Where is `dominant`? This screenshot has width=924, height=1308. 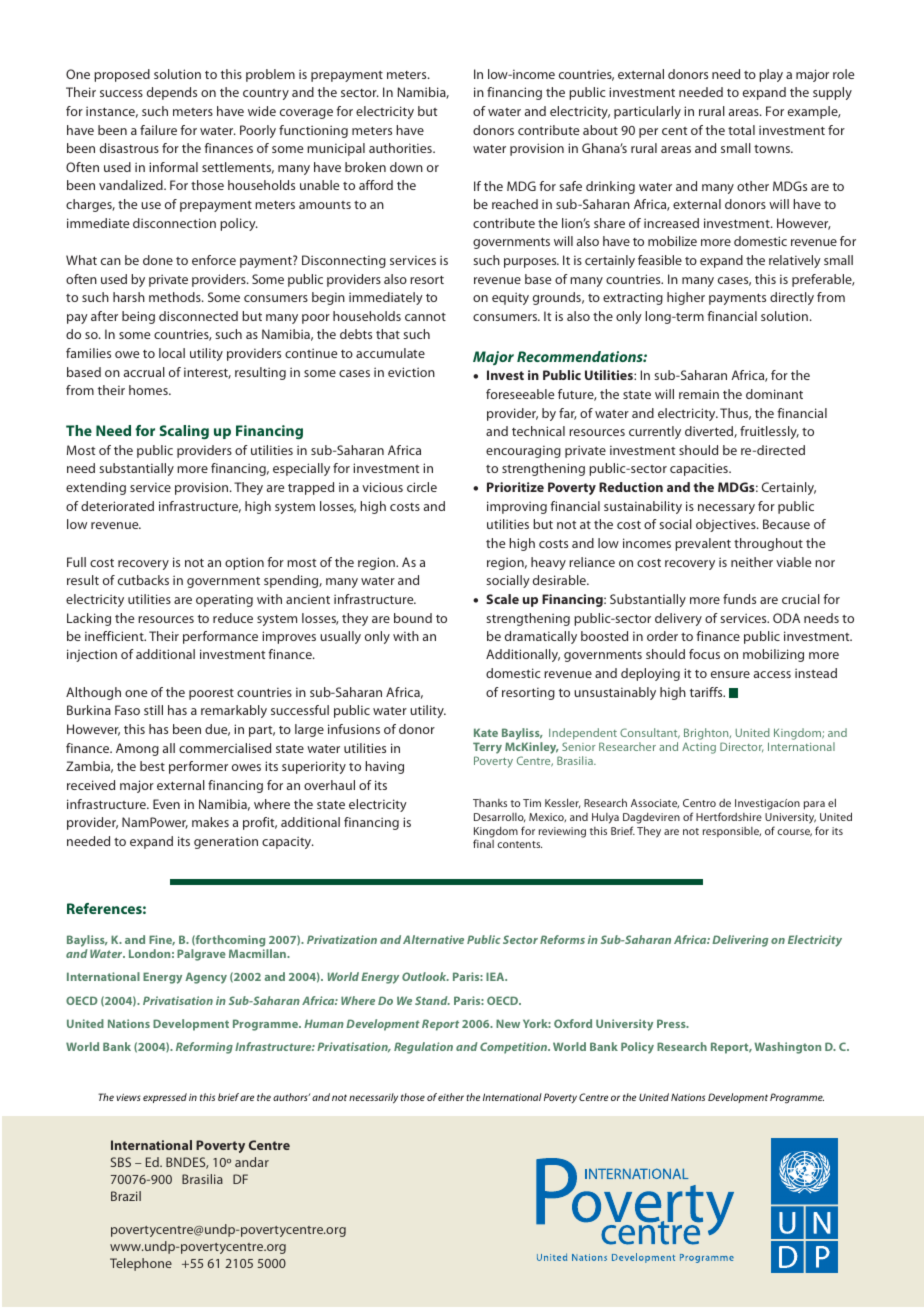 dominant is located at coordinates (774, 394).
